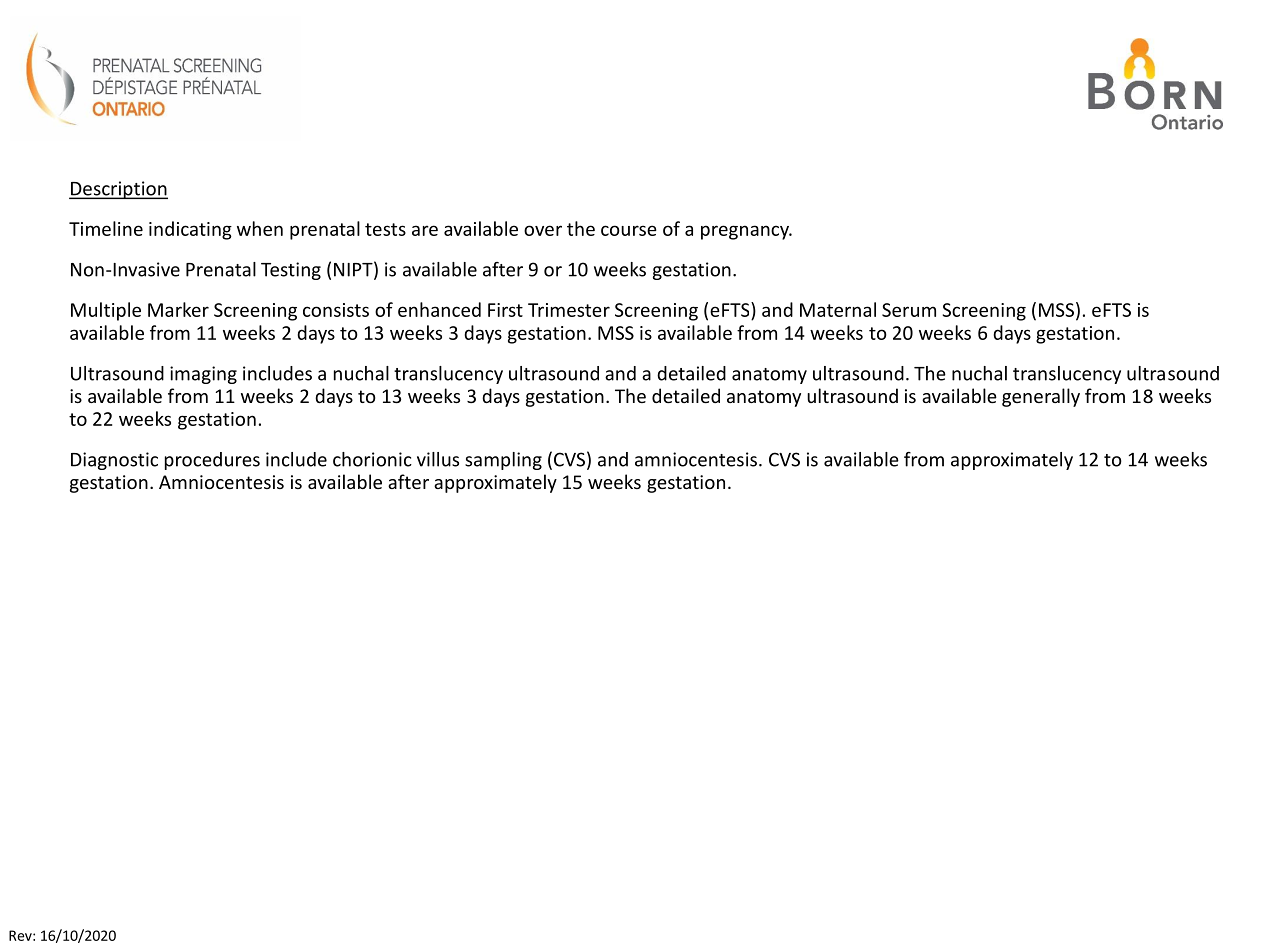 Image resolution: width=1270 pixels, height=952 pixels. Describe the element at coordinates (503, 461) in the screenshot. I see `sampling` at that location.
